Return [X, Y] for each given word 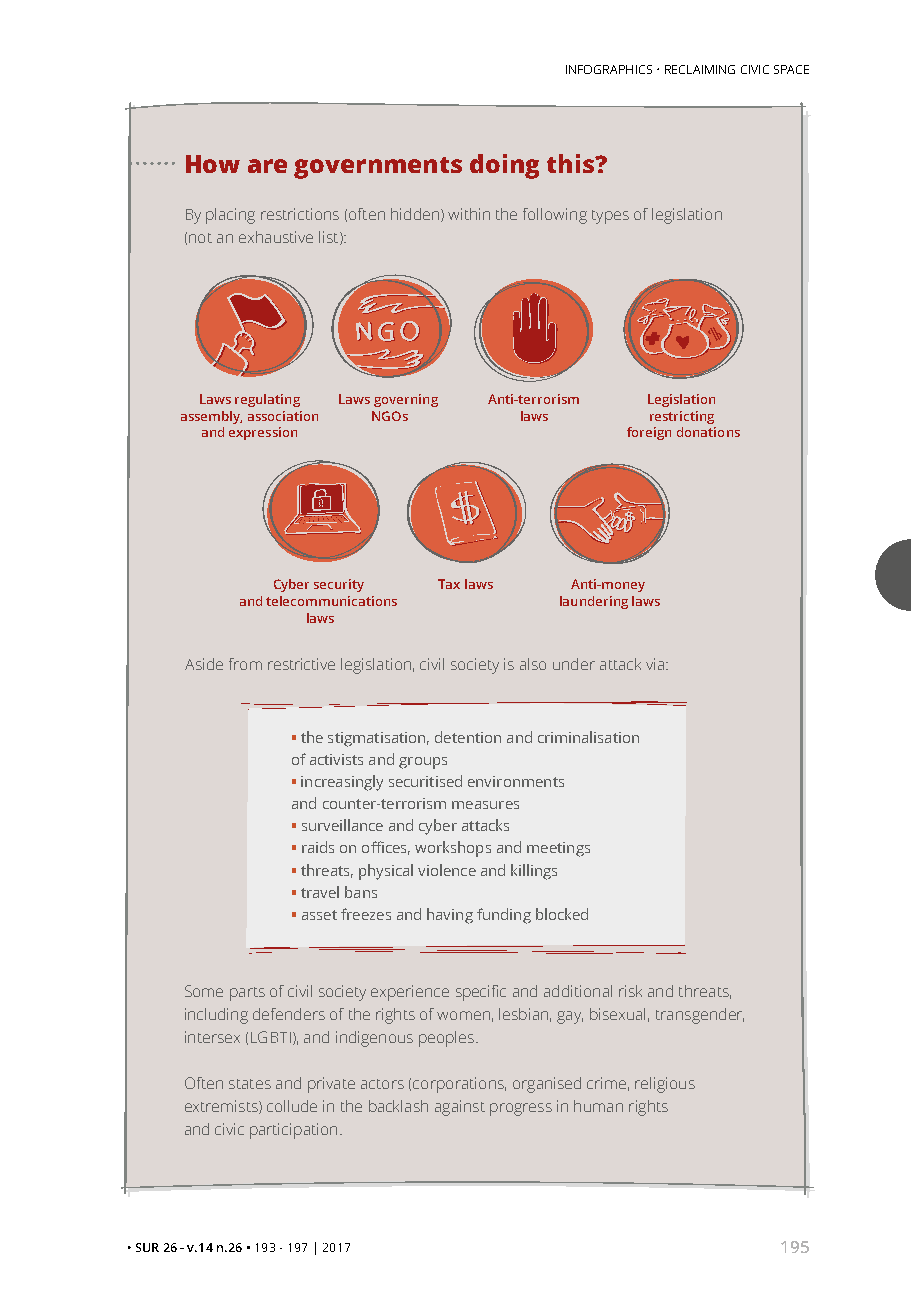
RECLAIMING [700, 69]
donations [708, 432]
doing [504, 166]
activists [336, 759]
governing [406, 400]
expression [263, 433]
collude [292, 1106]
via [656, 664]
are [267, 166]
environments [516, 781]
